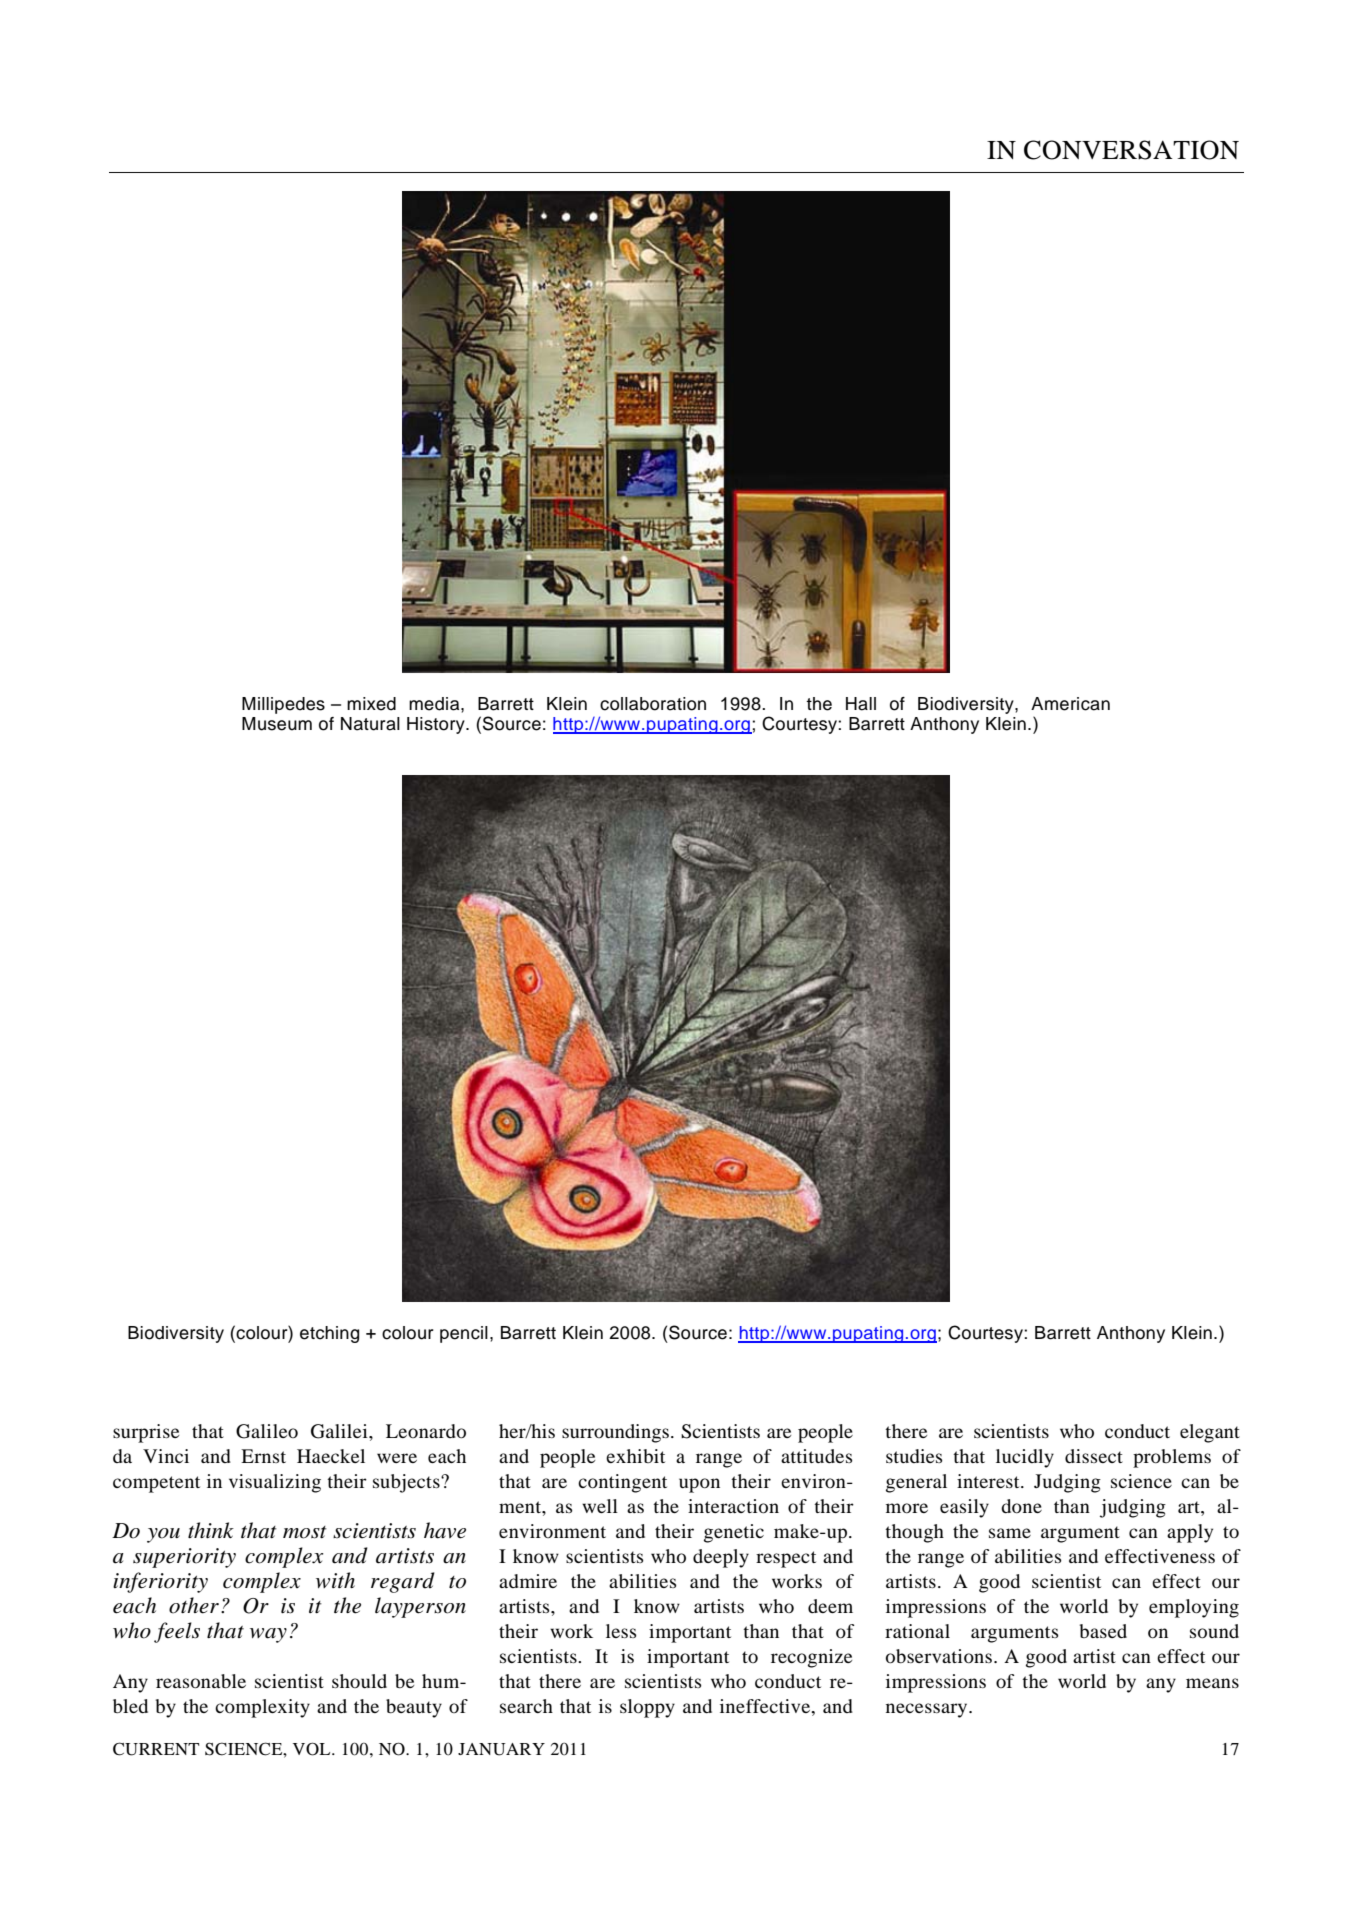 The height and width of the screenshot is (1912, 1352). Describe the element at coordinates (283, 705) in the screenshot. I see `Millipedes` at that location.
